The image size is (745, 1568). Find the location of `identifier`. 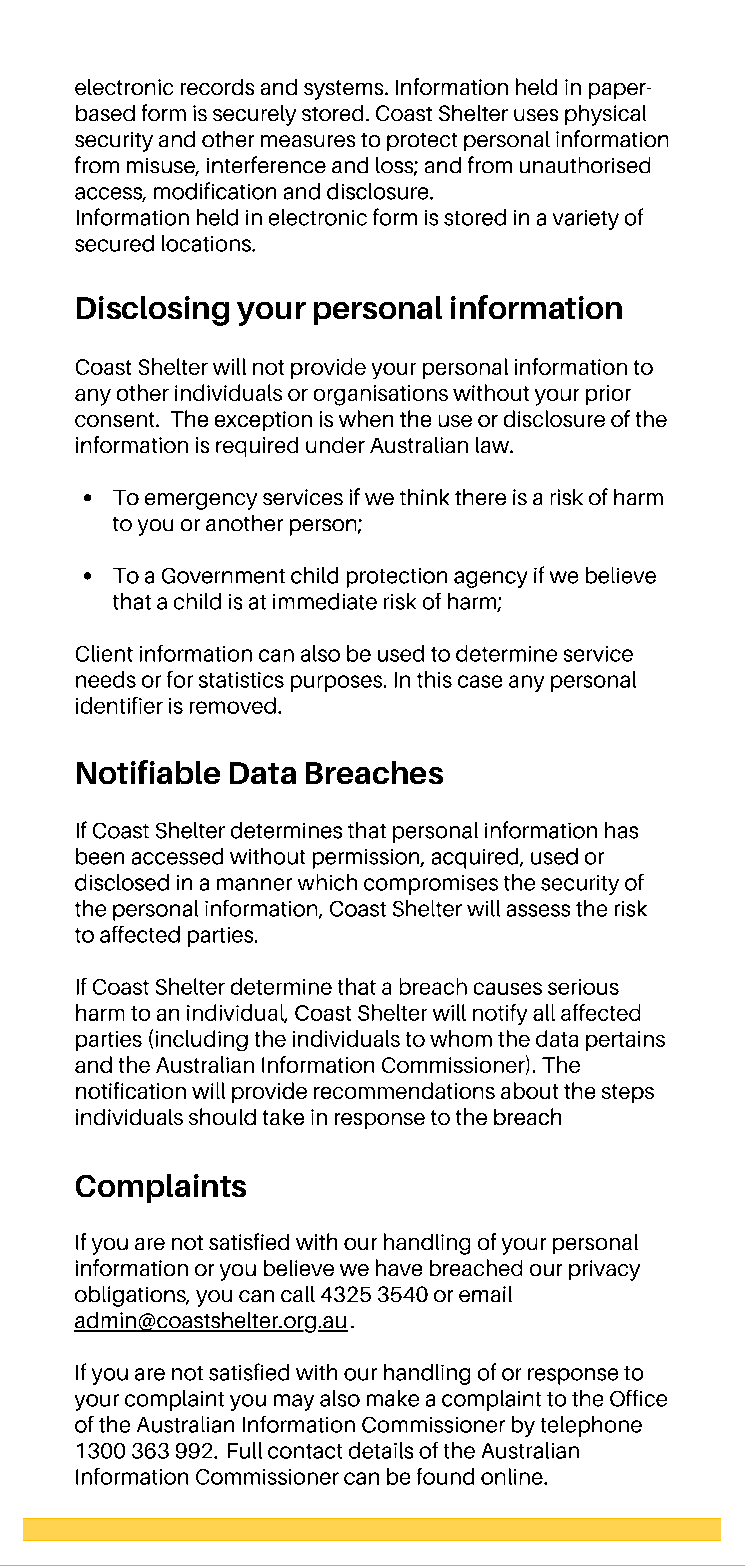

identifier is located at coordinates (119, 705).
